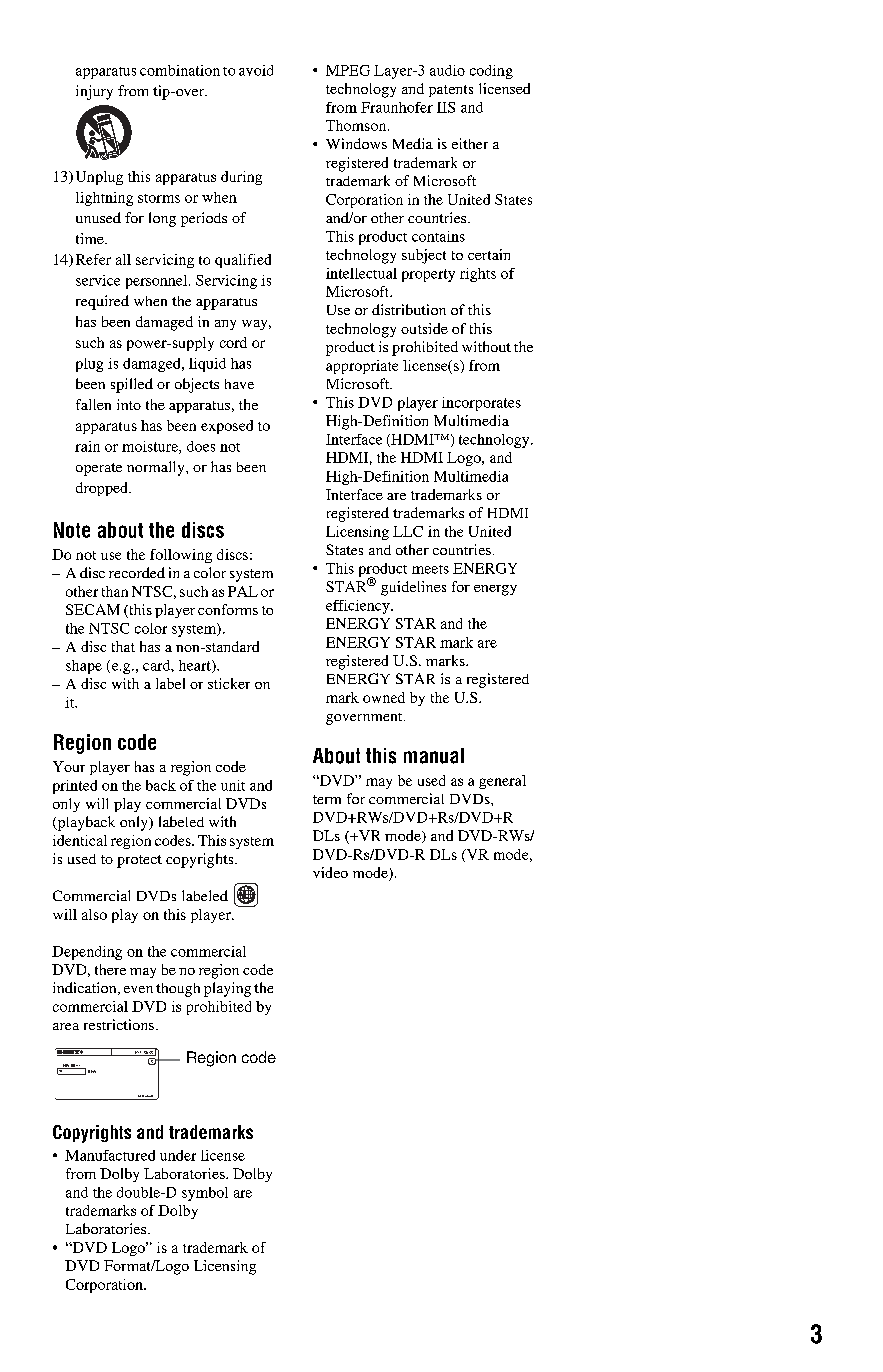 Image resolution: width=883 pixels, height=1372 pixels. Describe the element at coordinates (205, 1194) in the document. I see `symbol` at that location.
